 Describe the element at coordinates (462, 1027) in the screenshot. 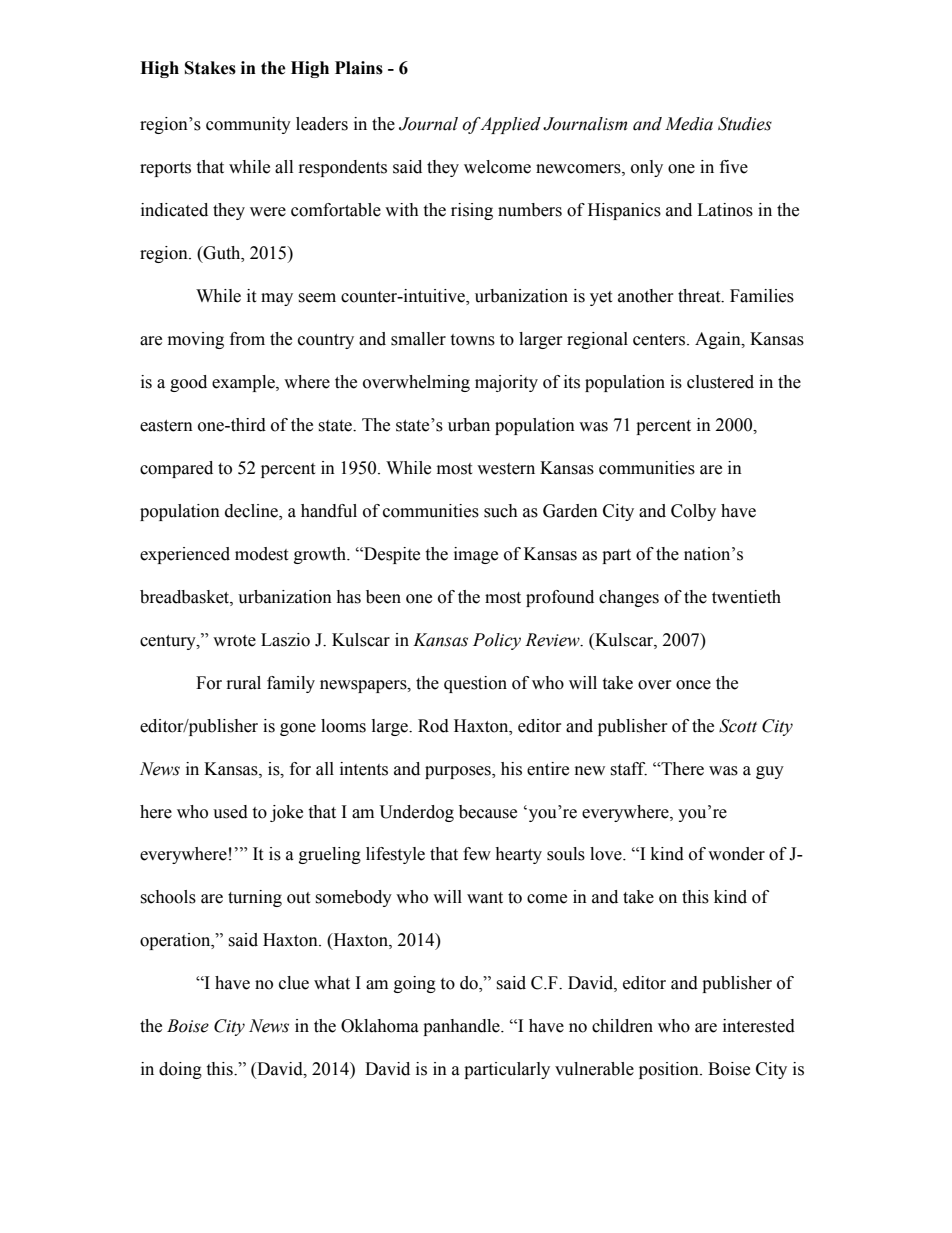

I see `panhandle` at that location.
